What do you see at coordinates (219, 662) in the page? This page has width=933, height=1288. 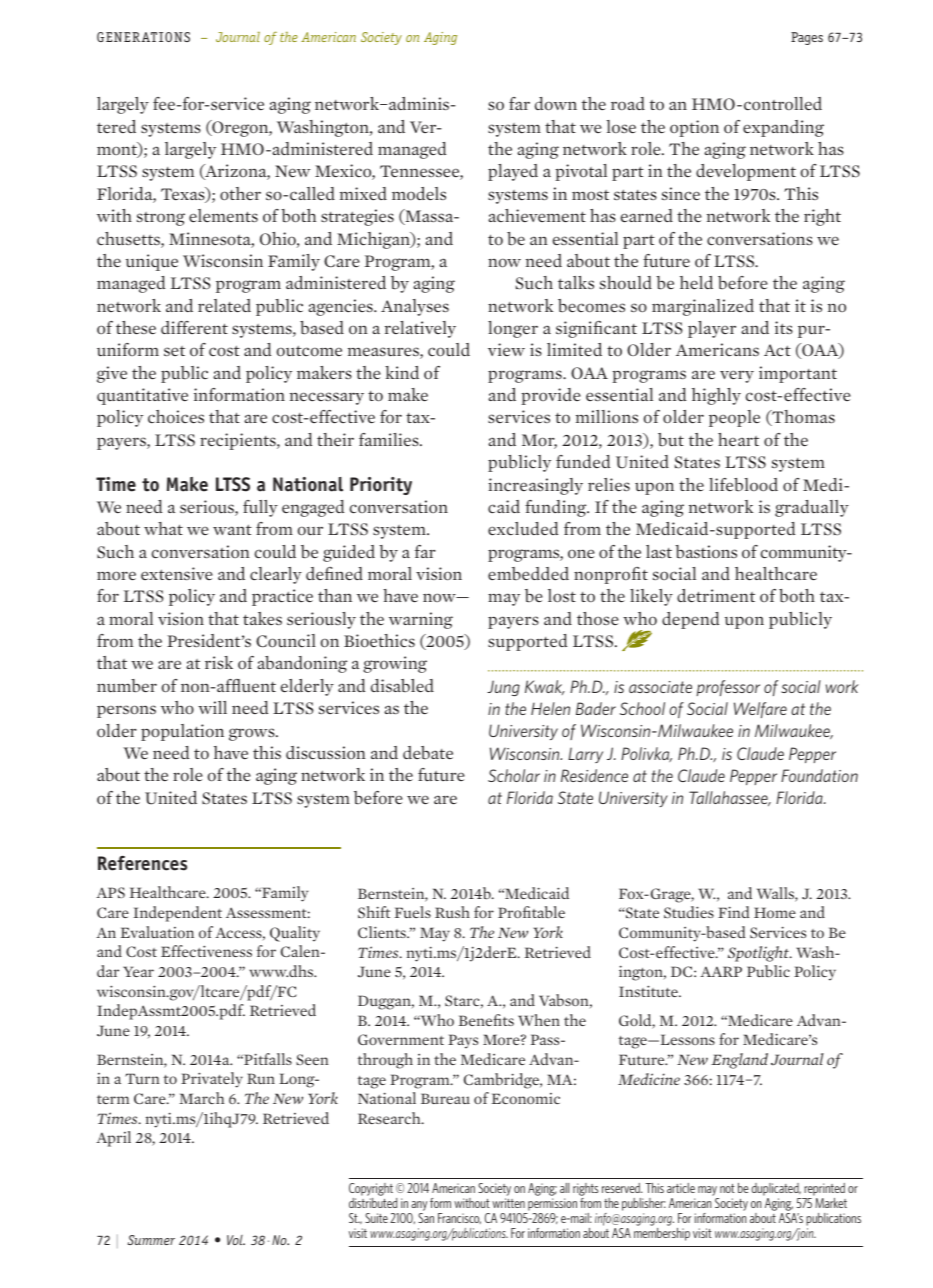 I see `risk` at bounding box center [219, 662].
